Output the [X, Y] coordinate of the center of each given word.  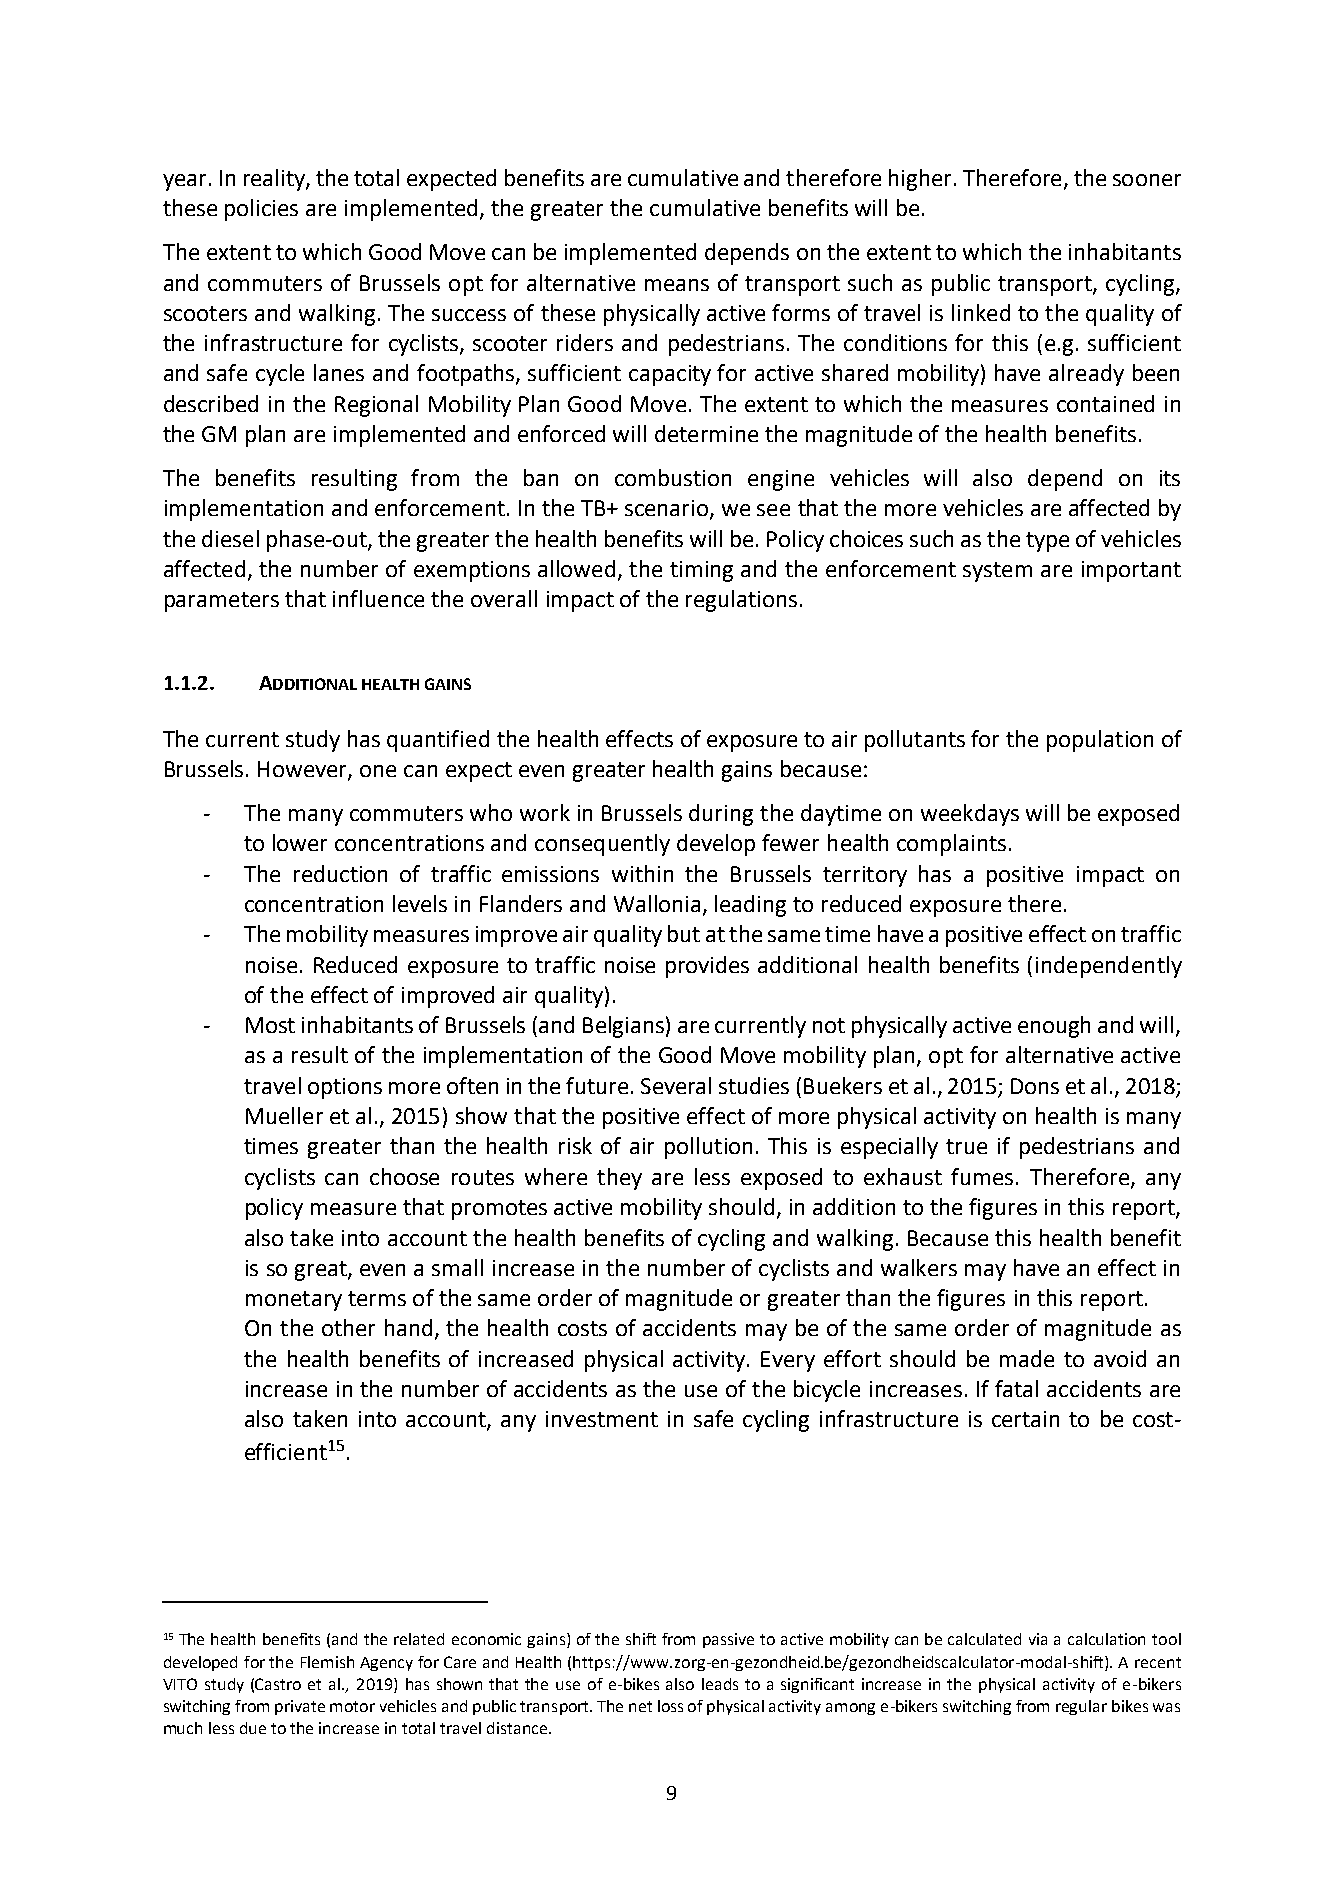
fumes [982, 1176]
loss [670, 1706]
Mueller [284, 1115]
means [677, 285]
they [619, 1179]
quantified [438, 741]
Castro [278, 1684]
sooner [1147, 180]
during [721, 815]
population [1100, 741]
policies [261, 210]
